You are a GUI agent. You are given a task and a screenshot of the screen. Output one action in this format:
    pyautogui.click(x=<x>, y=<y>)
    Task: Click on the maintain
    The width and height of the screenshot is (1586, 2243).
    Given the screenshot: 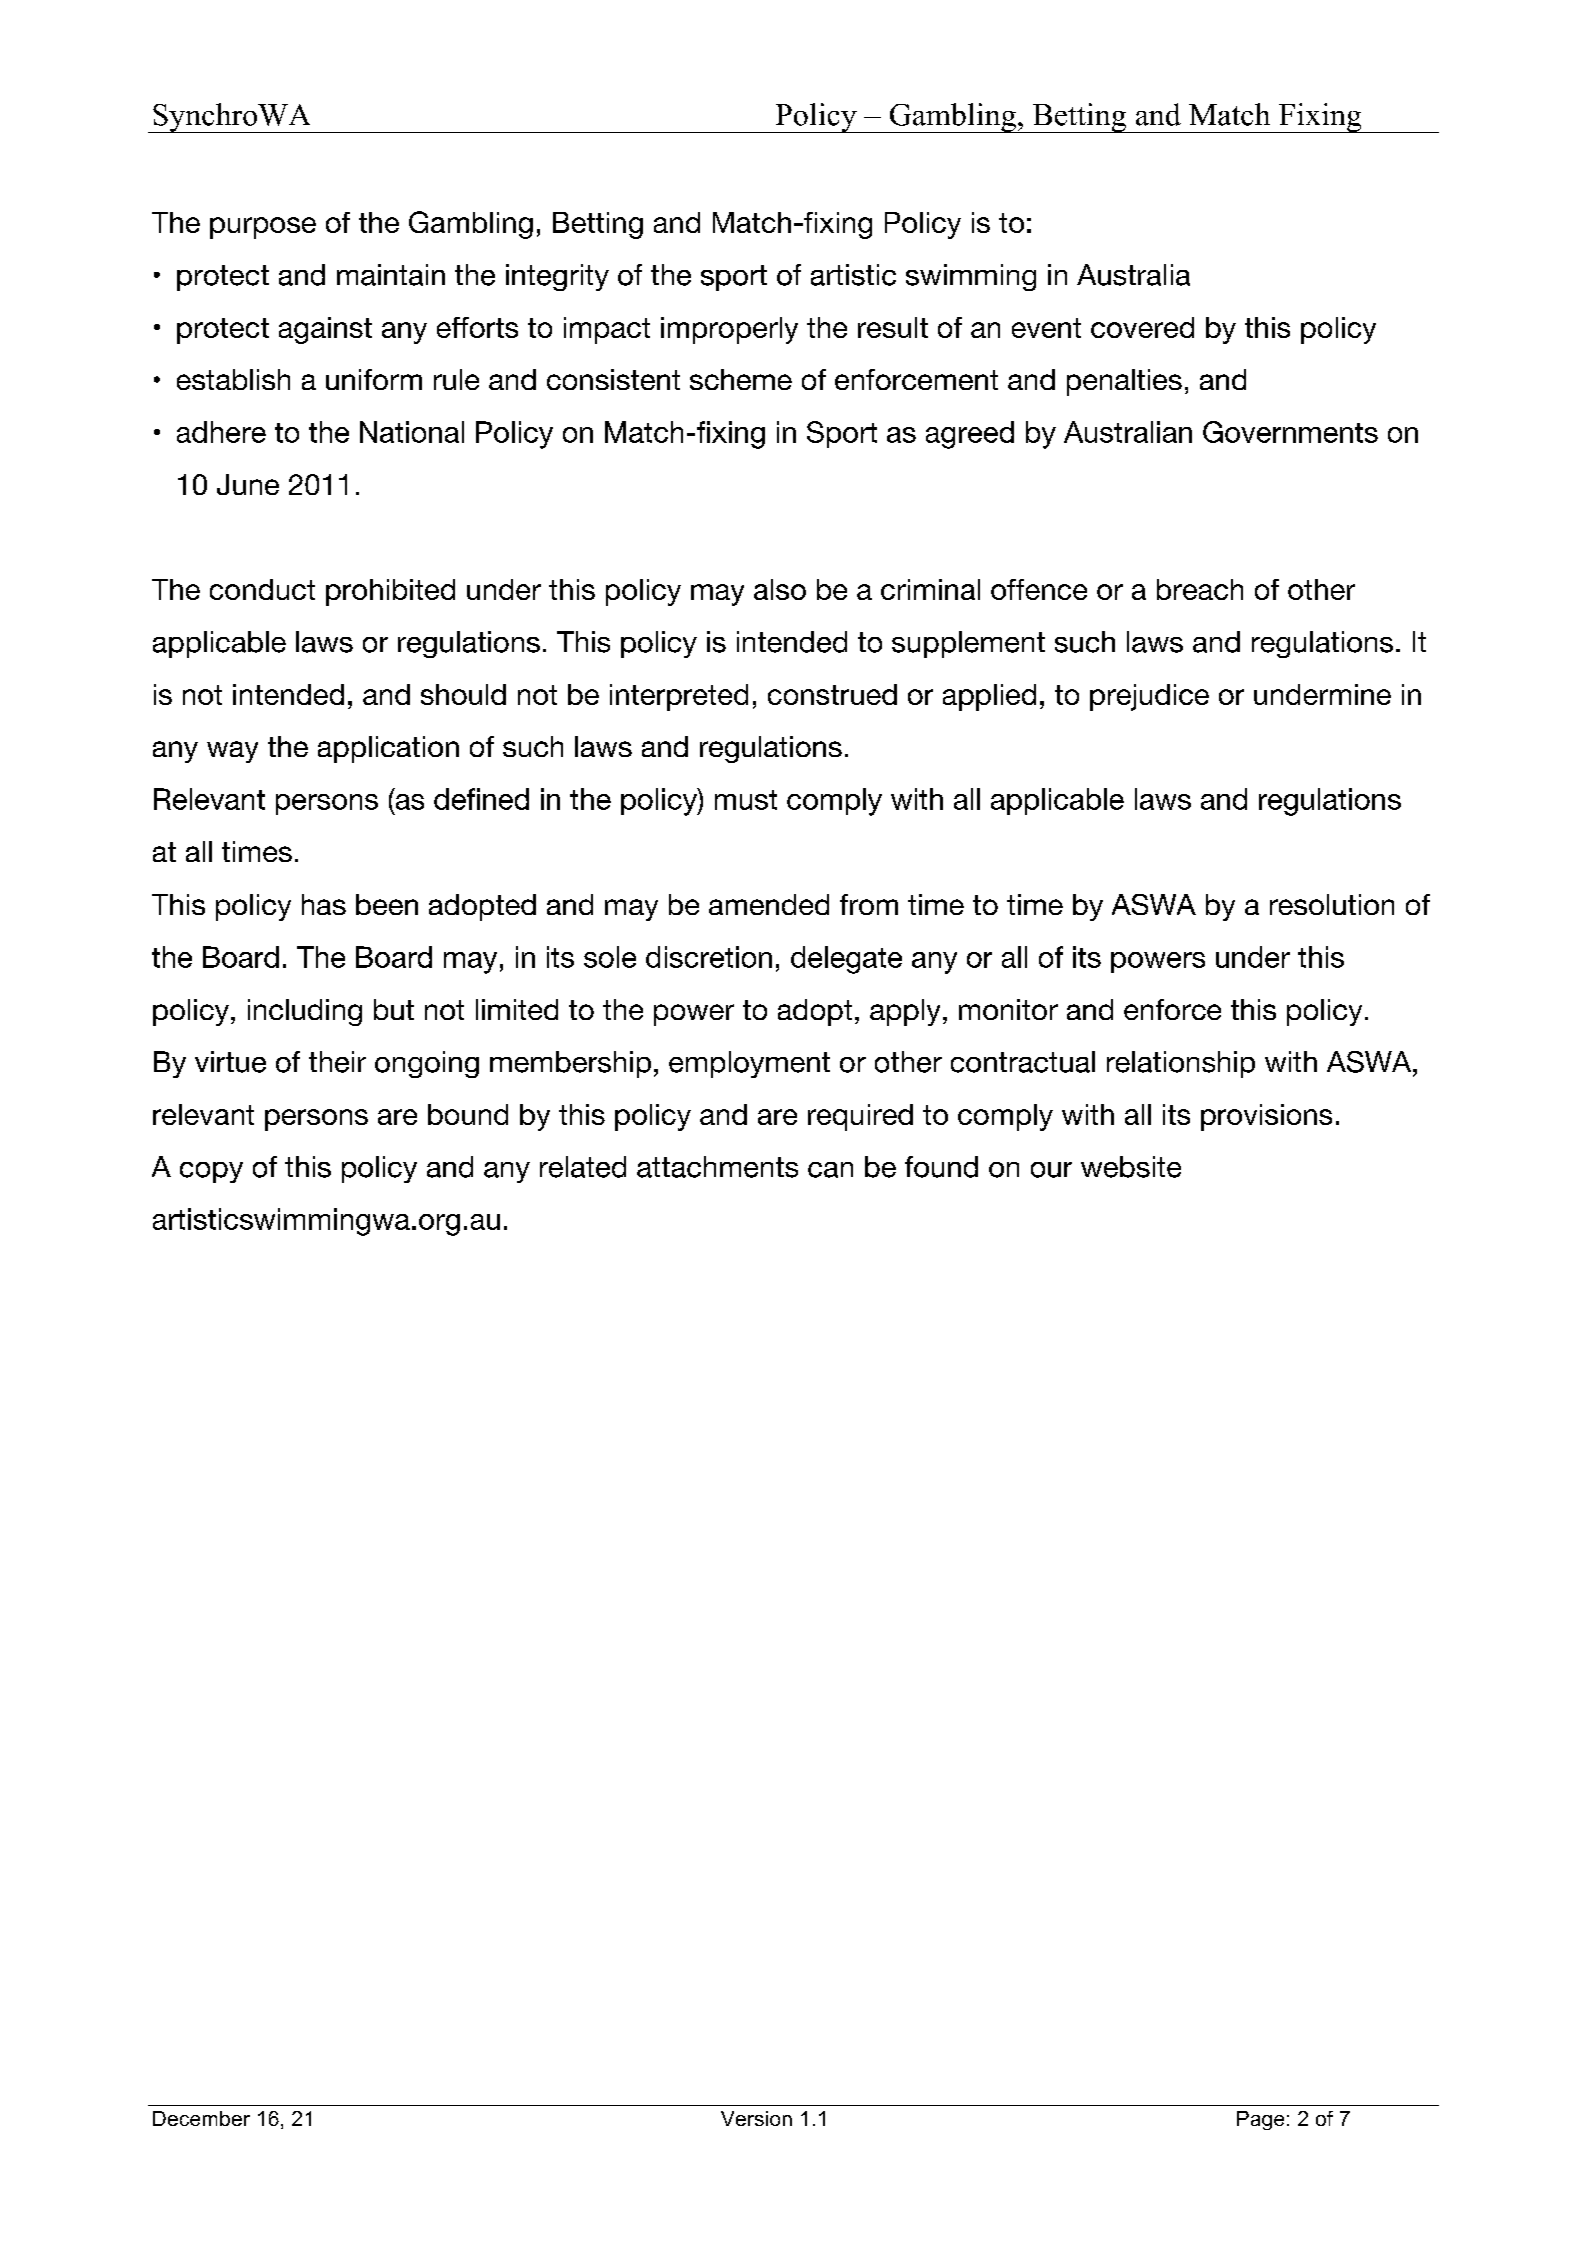 What is the action you would take?
    pyautogui.click(x=391, y=275)
